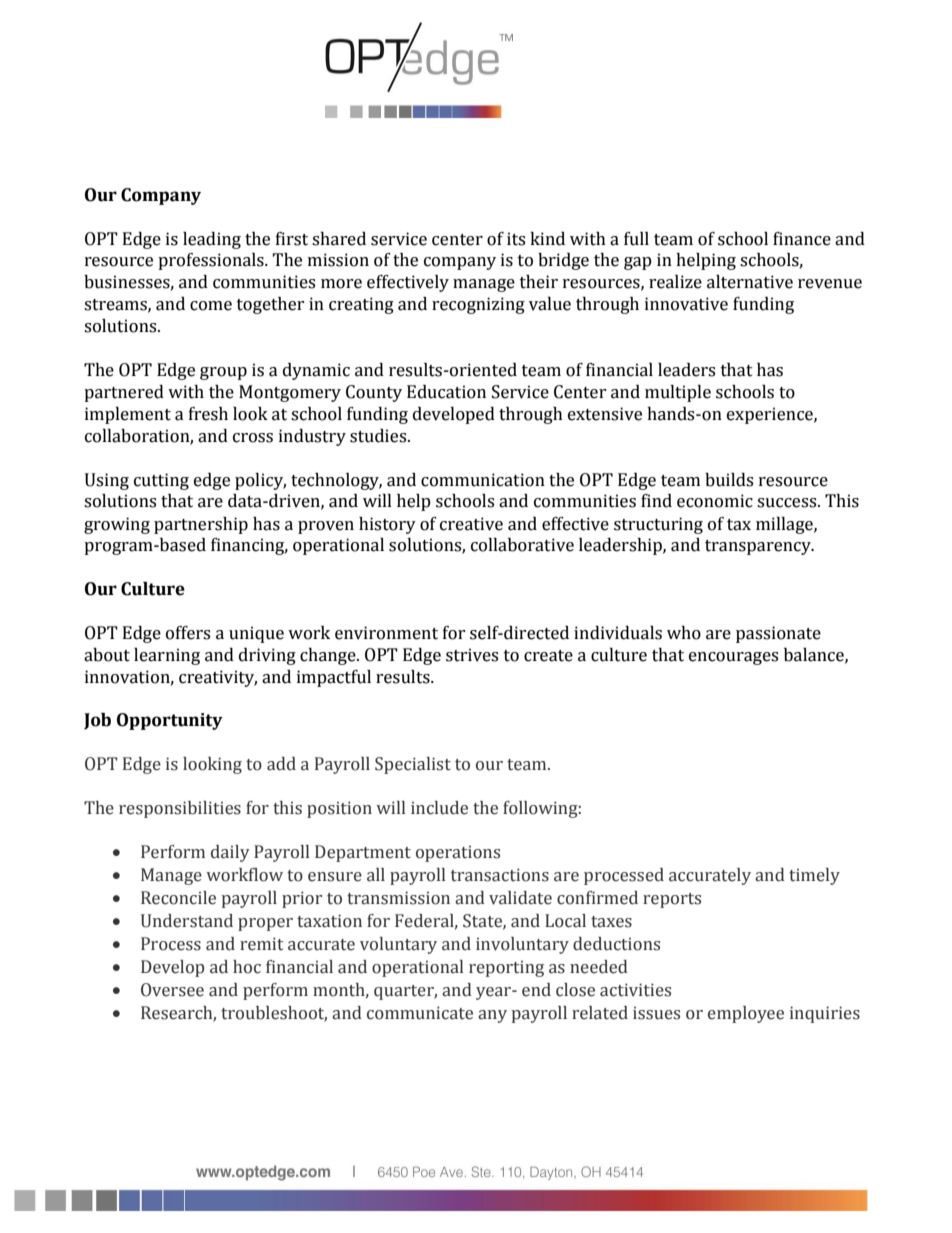 The image size is (952, 1233). Describe the element at coordinates (733, 658) in the page. I see `encourages` at that location.
